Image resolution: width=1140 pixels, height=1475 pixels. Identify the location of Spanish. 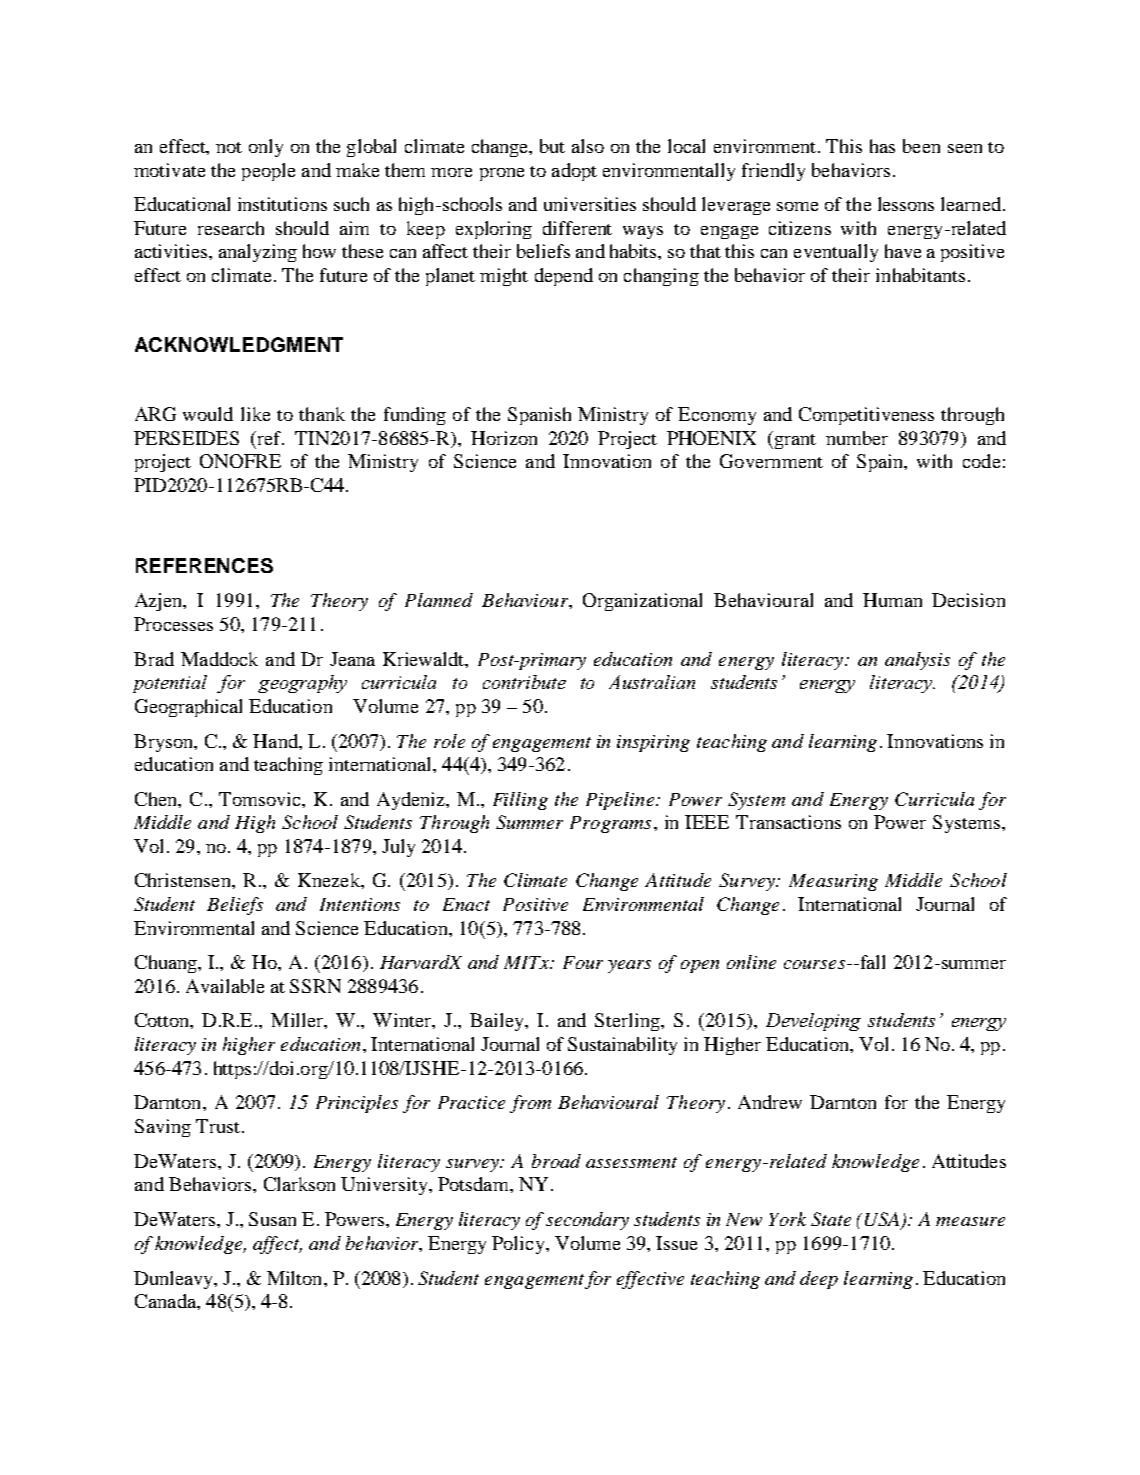
(539, 416).
